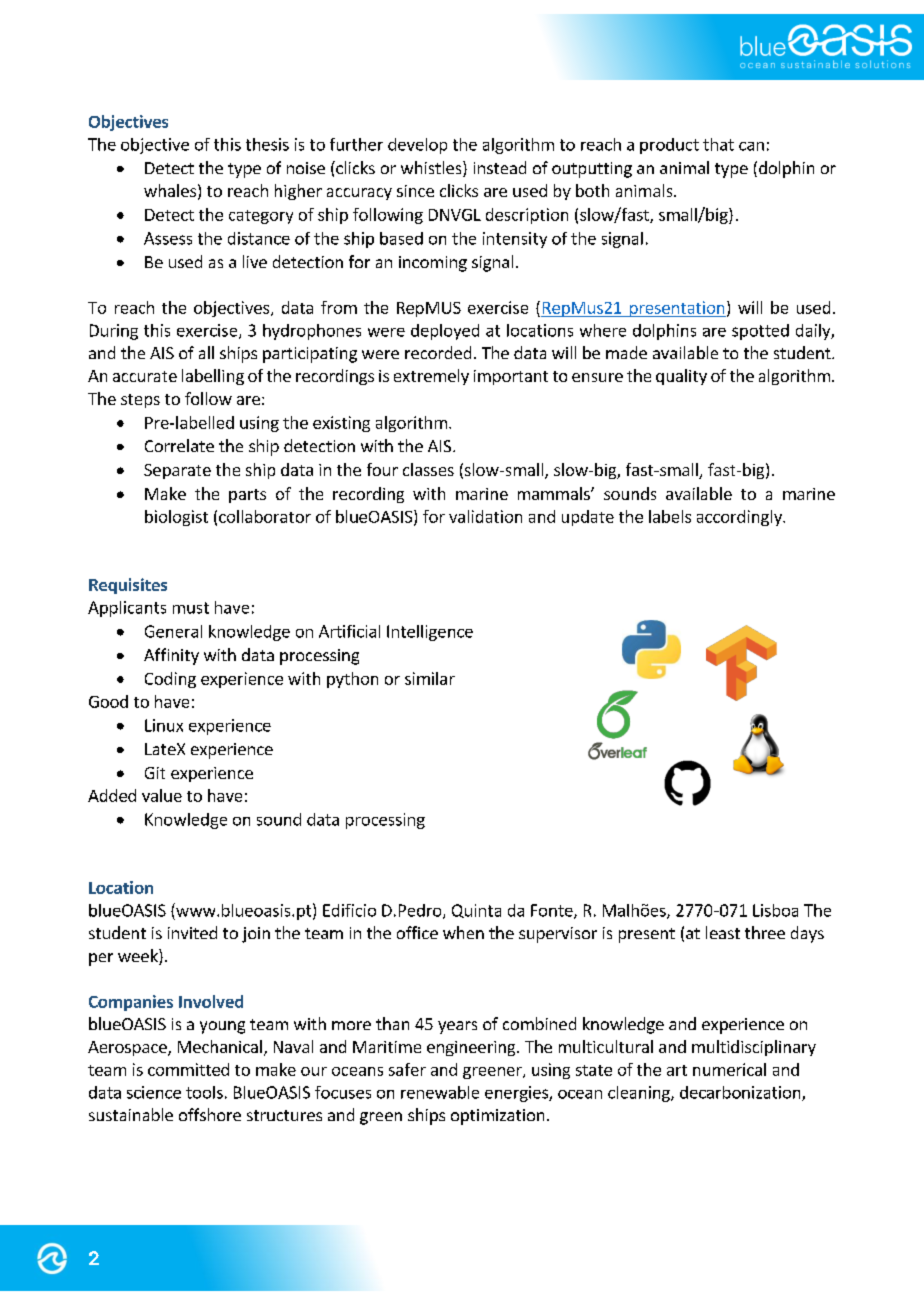  What do you see at coordinates (204, 1092) in the document?
I see `tools` at bounding box center [204, 1092].
